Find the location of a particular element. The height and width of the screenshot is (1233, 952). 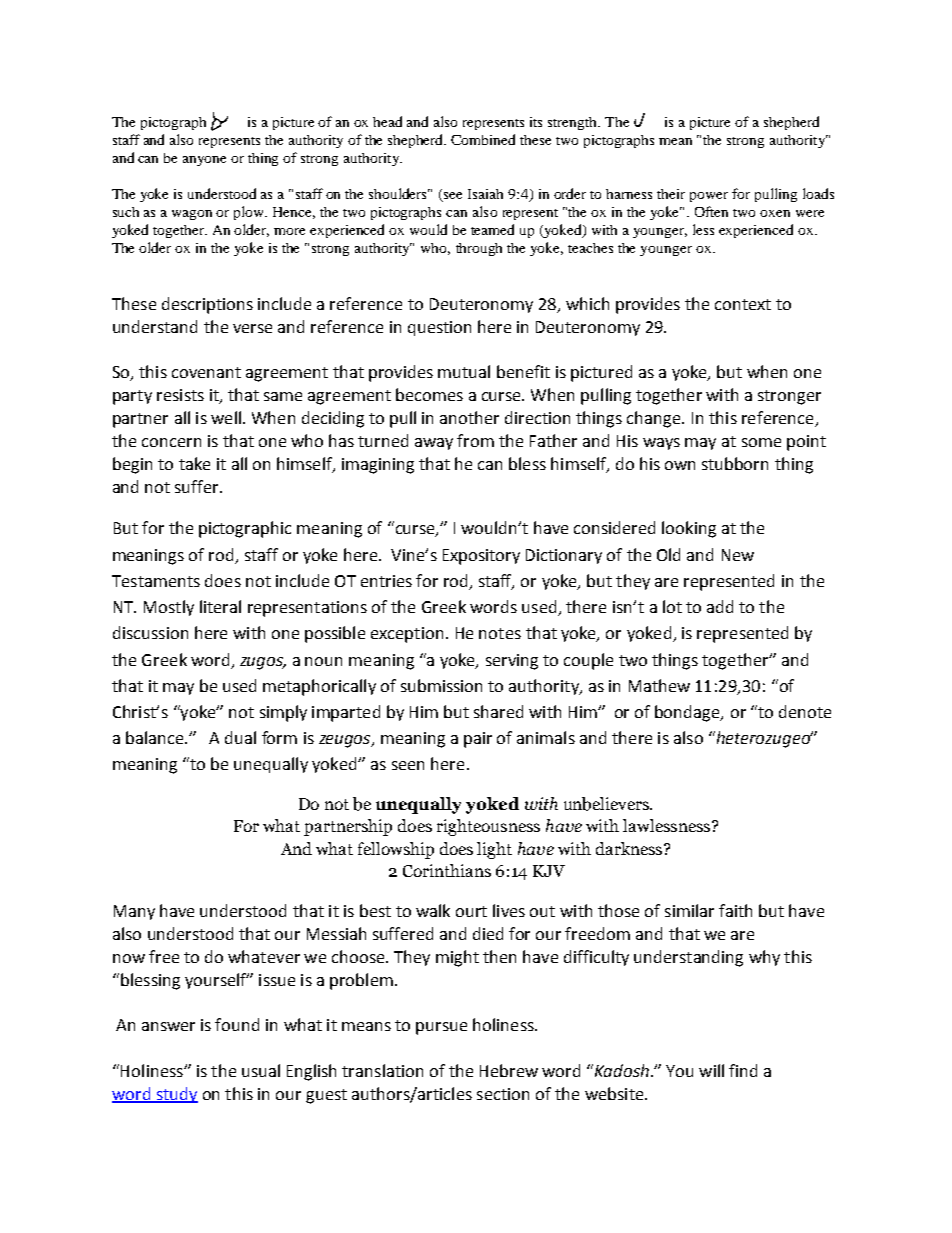

add is located at coordinates (720, 606).
